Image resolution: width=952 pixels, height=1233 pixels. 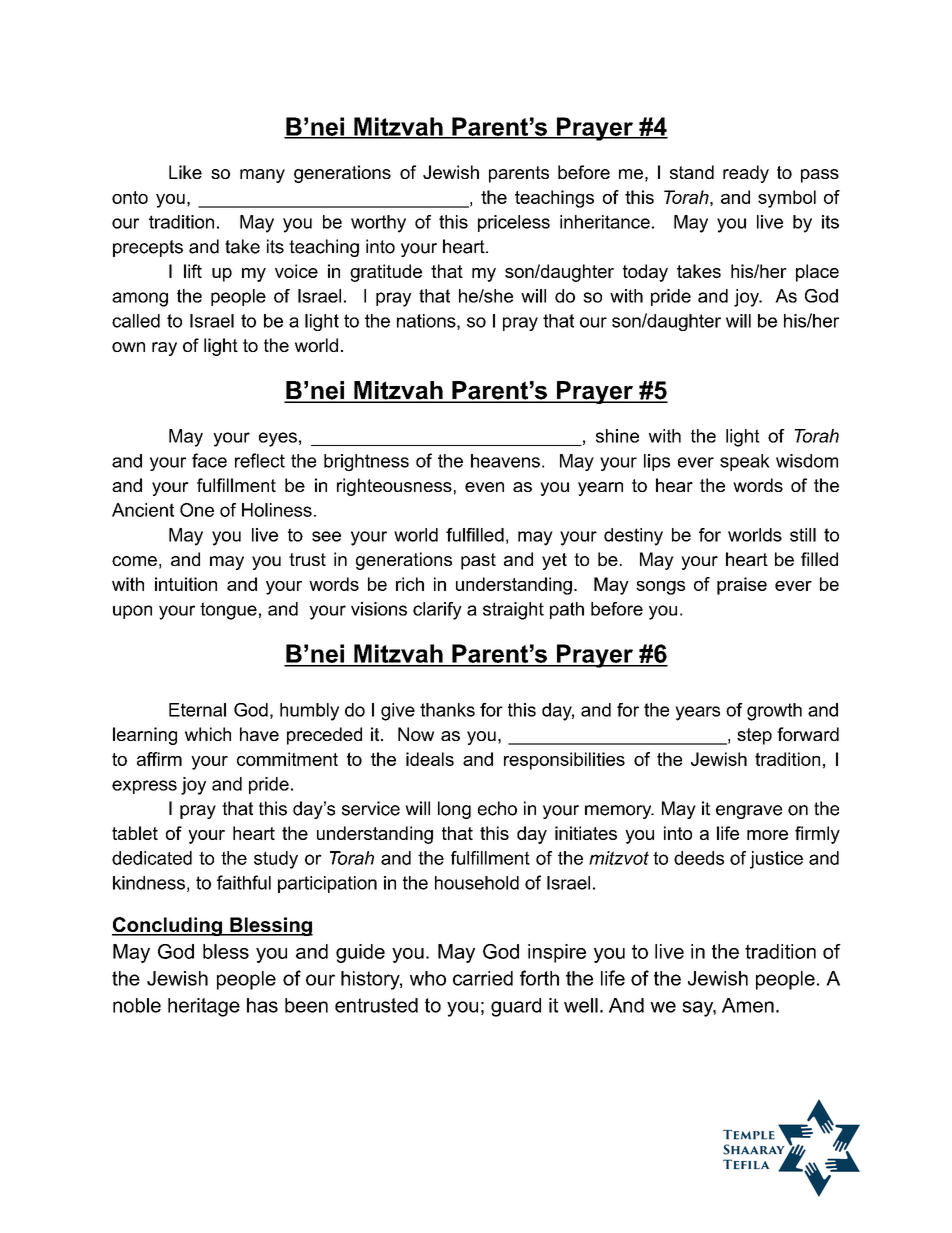 I want to click on Like, so click(x=185, y=172).
